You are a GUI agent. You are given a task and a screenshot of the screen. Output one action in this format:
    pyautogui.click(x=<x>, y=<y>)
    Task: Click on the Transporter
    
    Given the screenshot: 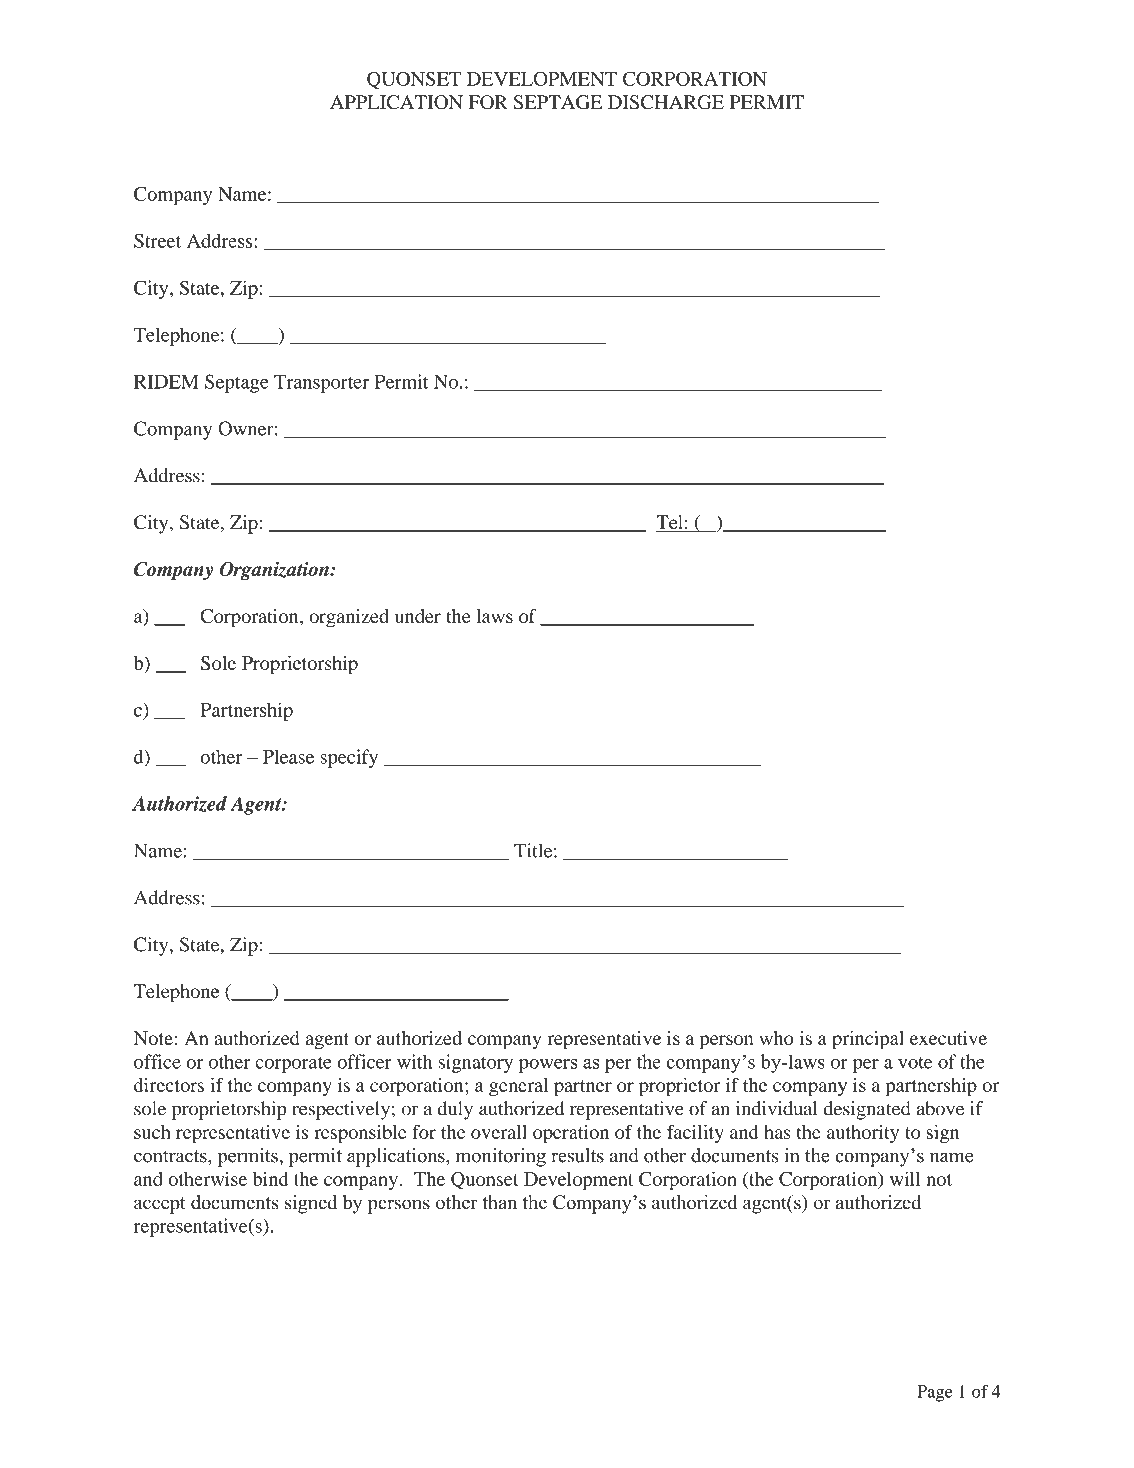 What is the action you would take?
    pyautogui.click(x=321, y=384)
